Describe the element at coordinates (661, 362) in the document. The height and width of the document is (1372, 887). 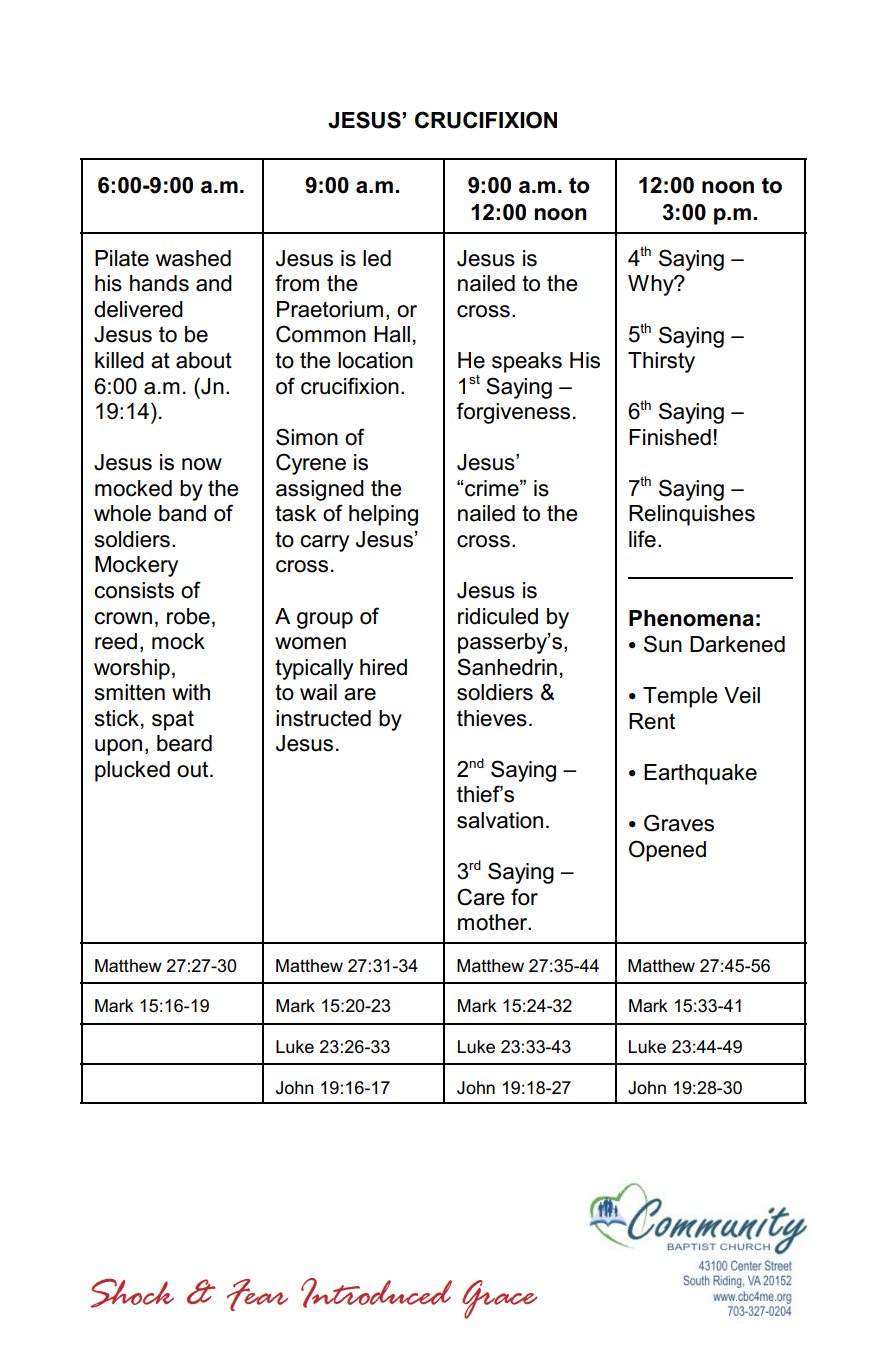
I see `Thirsty` at that location.
